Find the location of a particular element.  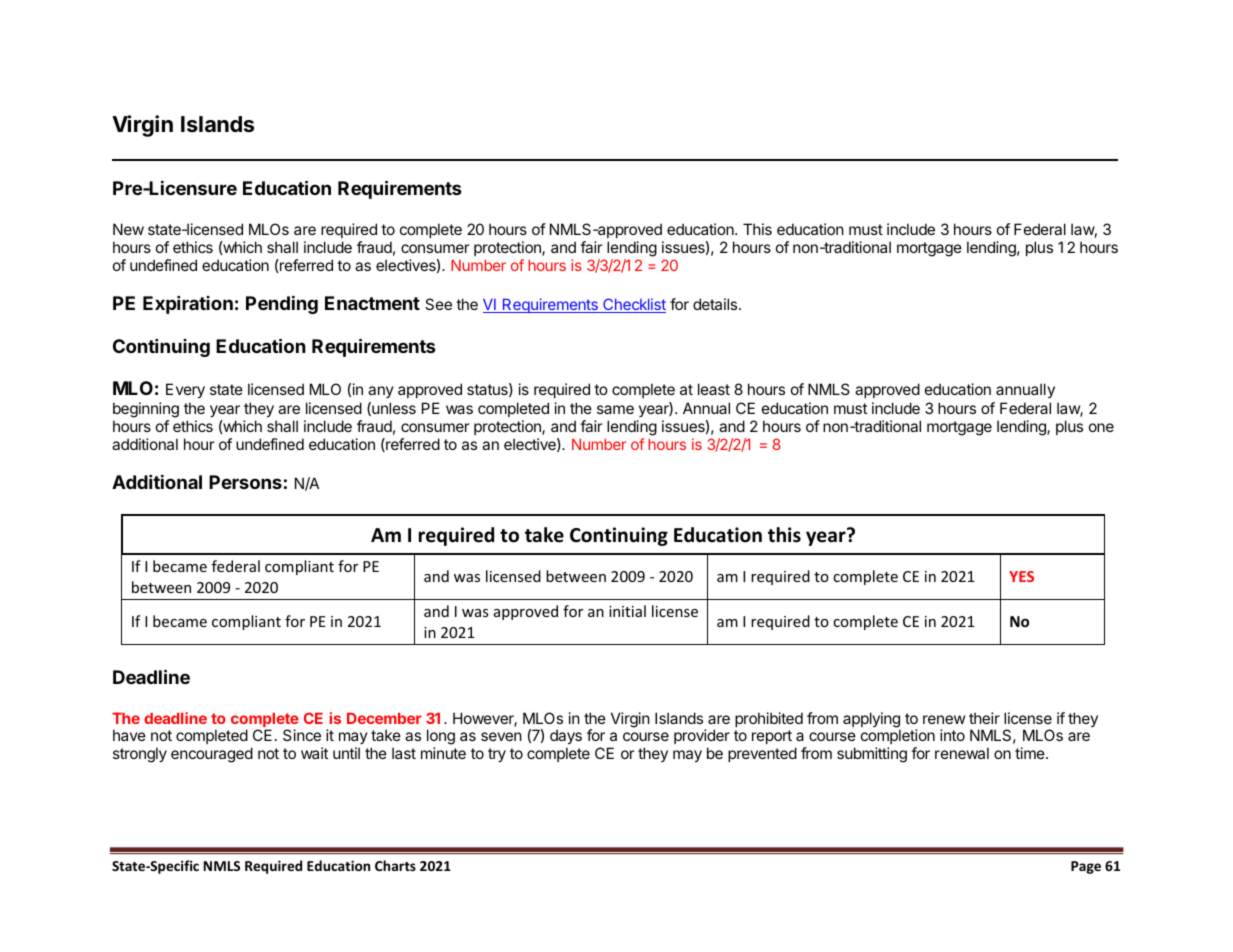

Pending is located at coordinates (282, 304).
